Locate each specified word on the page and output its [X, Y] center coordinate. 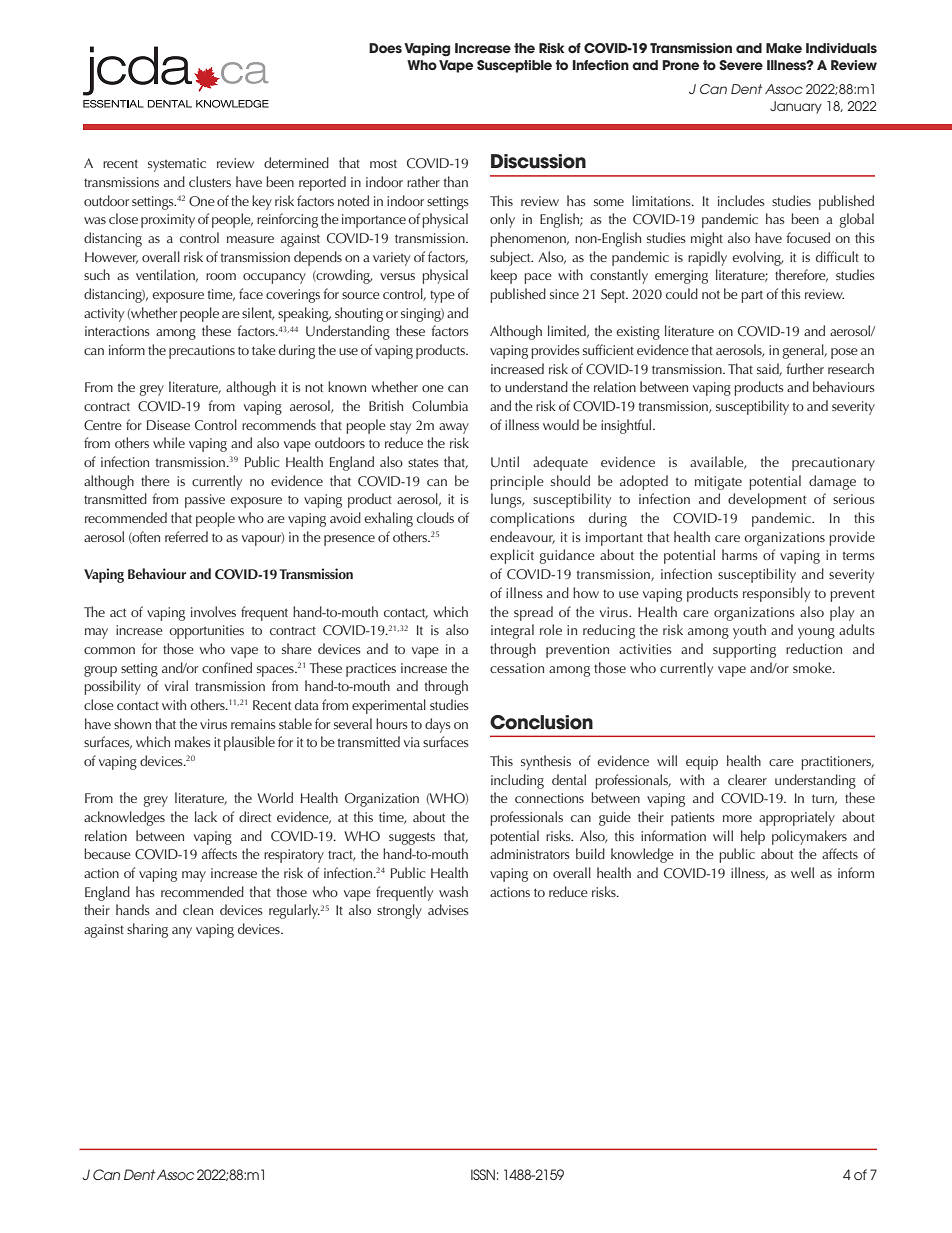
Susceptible [514, 66]
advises [448, 909]
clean [198, 909]
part [752, 296]
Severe [741, 65]
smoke [813, 667]
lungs [507, 500]
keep [504, 276]
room [221, 276]
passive [205, 501]
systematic [177, 165]
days [438, 725]
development [767, 500]
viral [176, 685]
